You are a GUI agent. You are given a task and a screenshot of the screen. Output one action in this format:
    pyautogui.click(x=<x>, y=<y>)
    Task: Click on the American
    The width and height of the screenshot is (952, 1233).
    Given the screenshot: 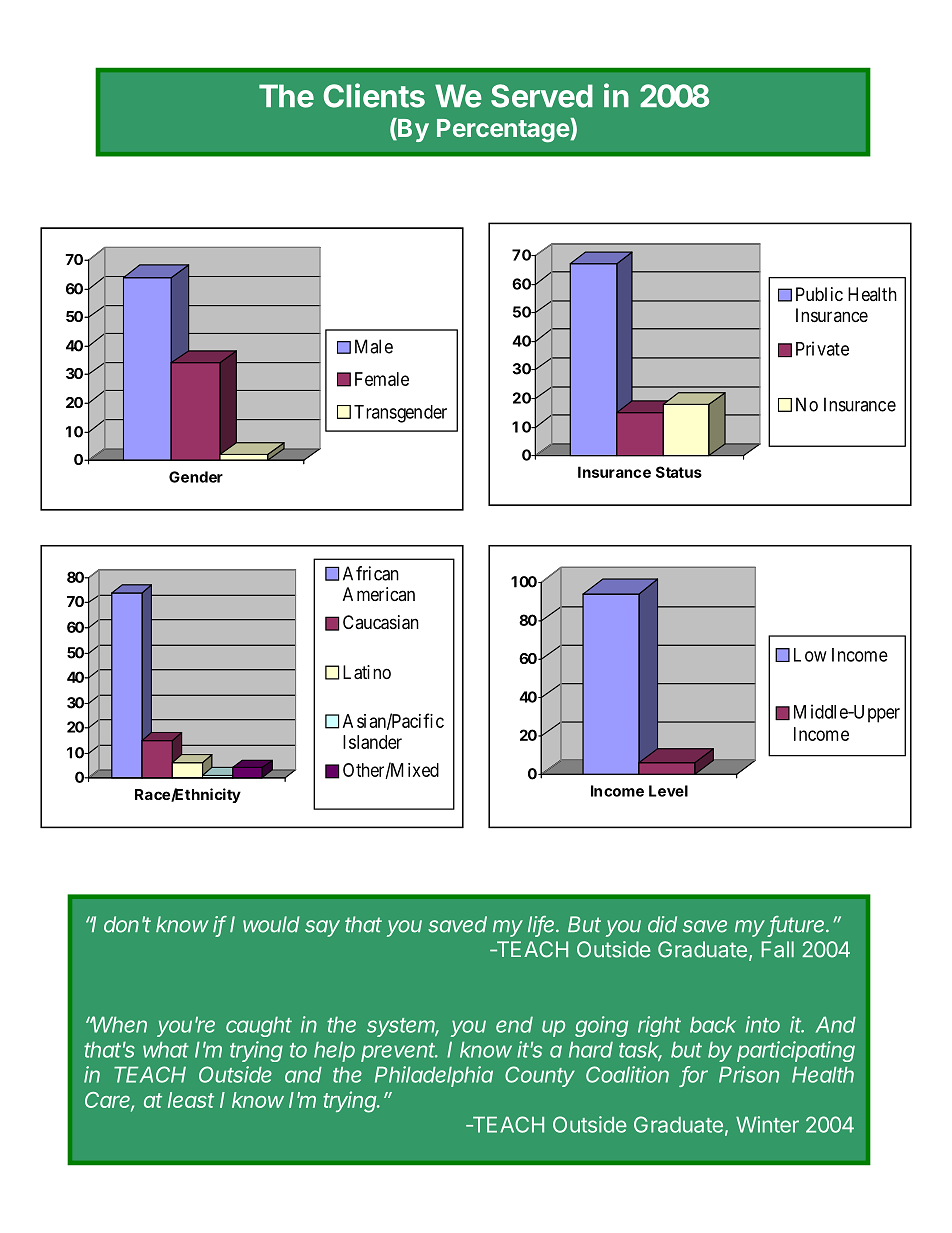 What is the action you would take?
    pyautogui.click(x=379, y=594)
